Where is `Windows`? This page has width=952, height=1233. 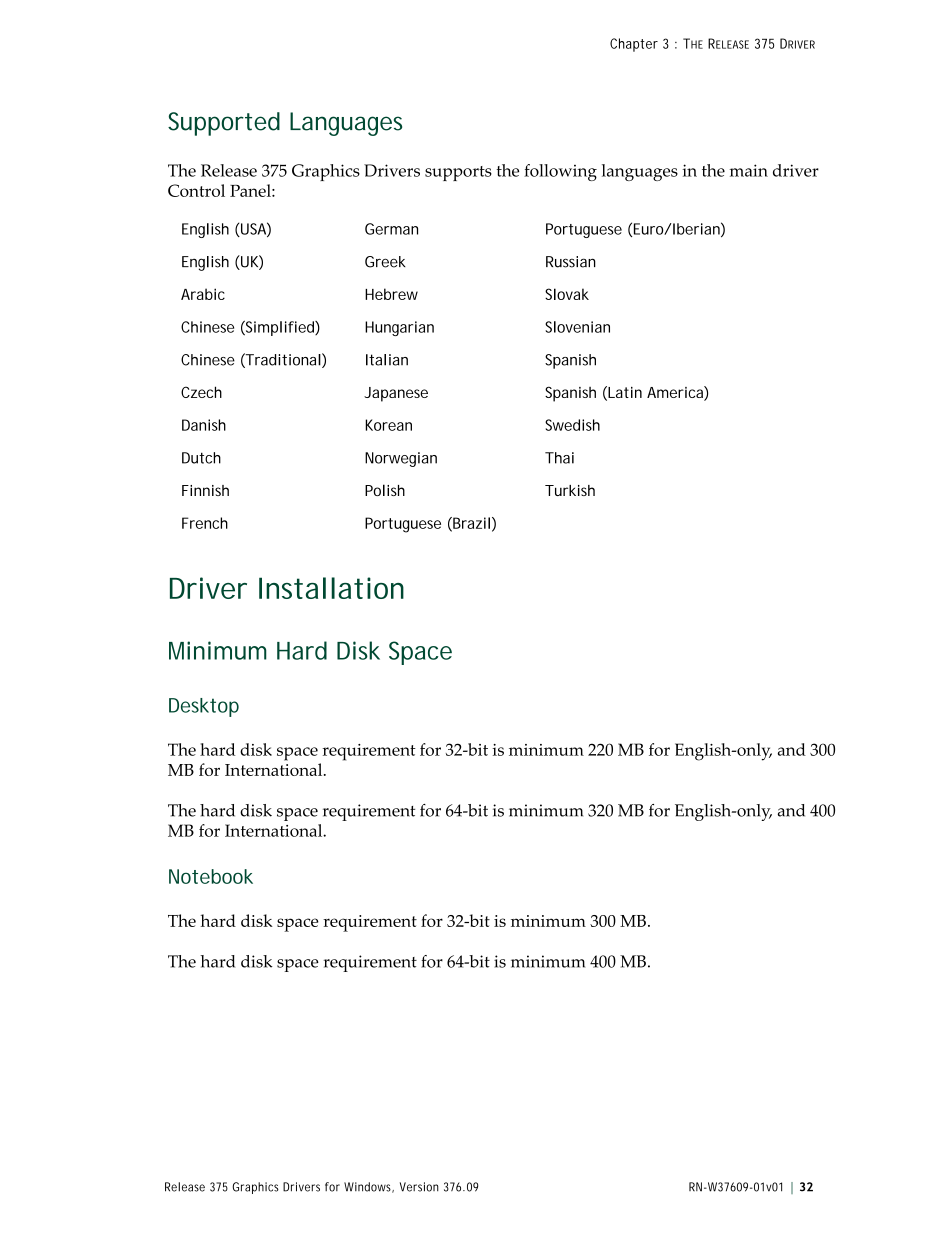 Windows is located at coordinates (369, 1187).
